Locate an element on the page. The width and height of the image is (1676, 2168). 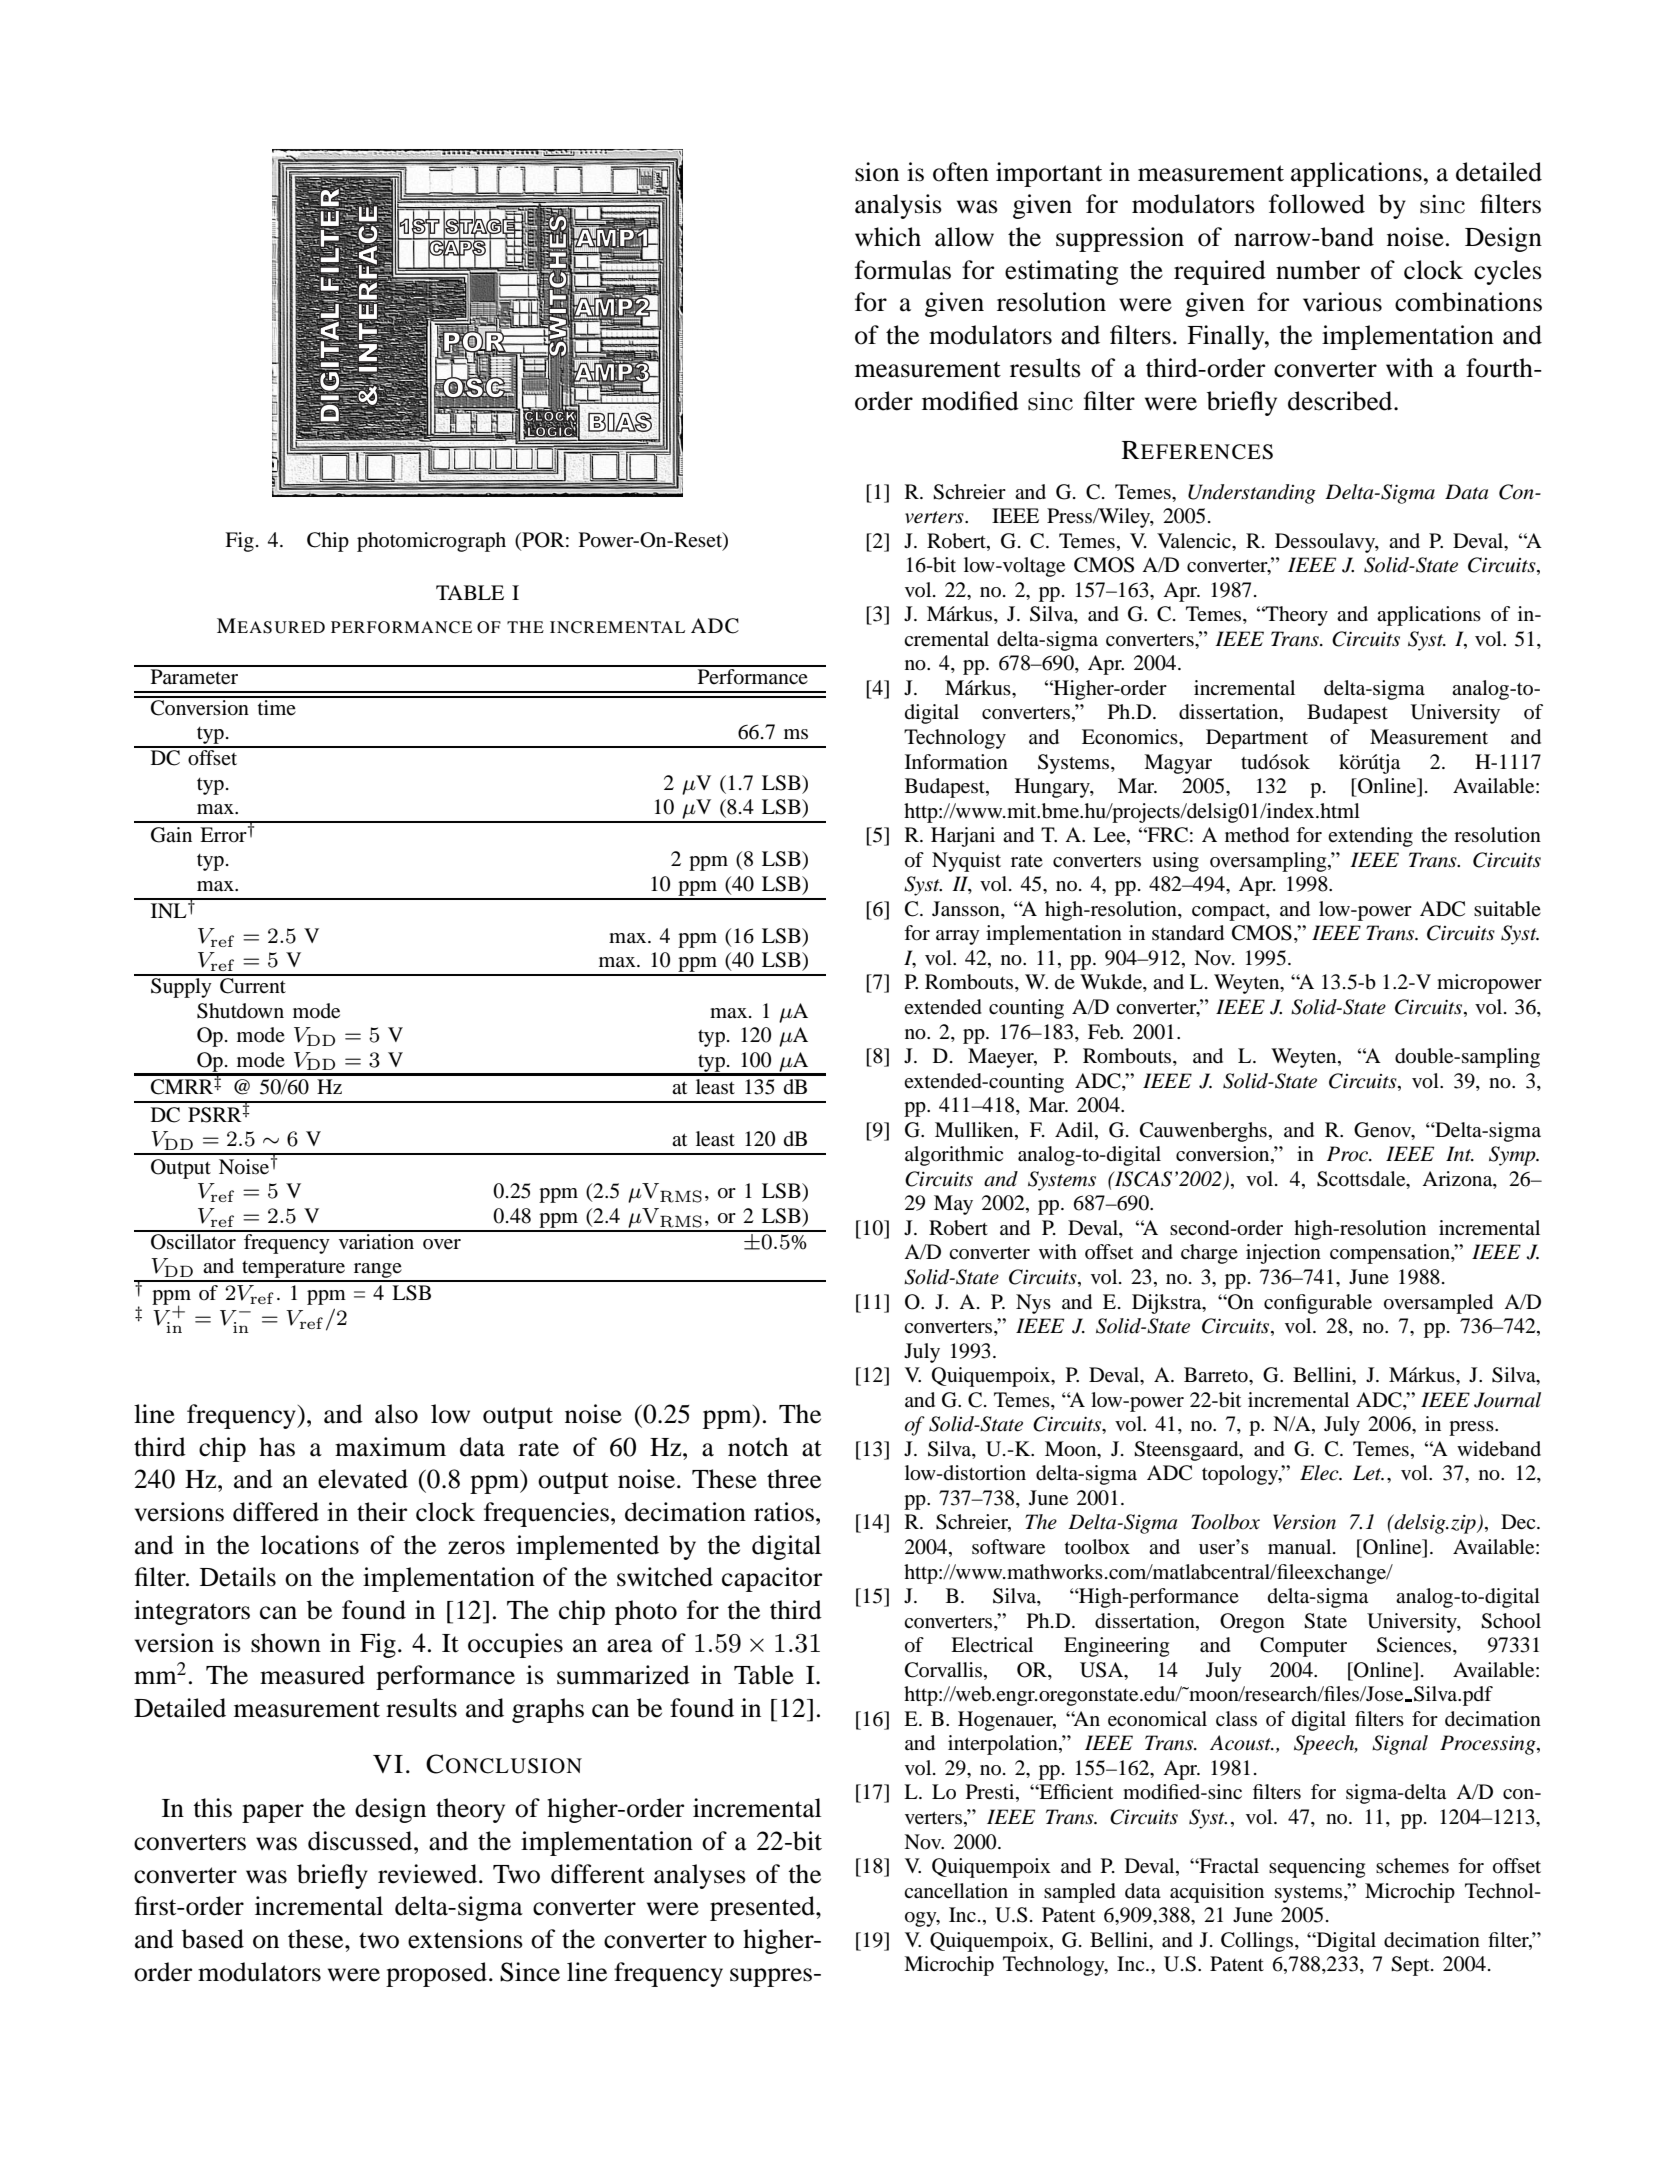
which is located at coordinates (888, 237).
